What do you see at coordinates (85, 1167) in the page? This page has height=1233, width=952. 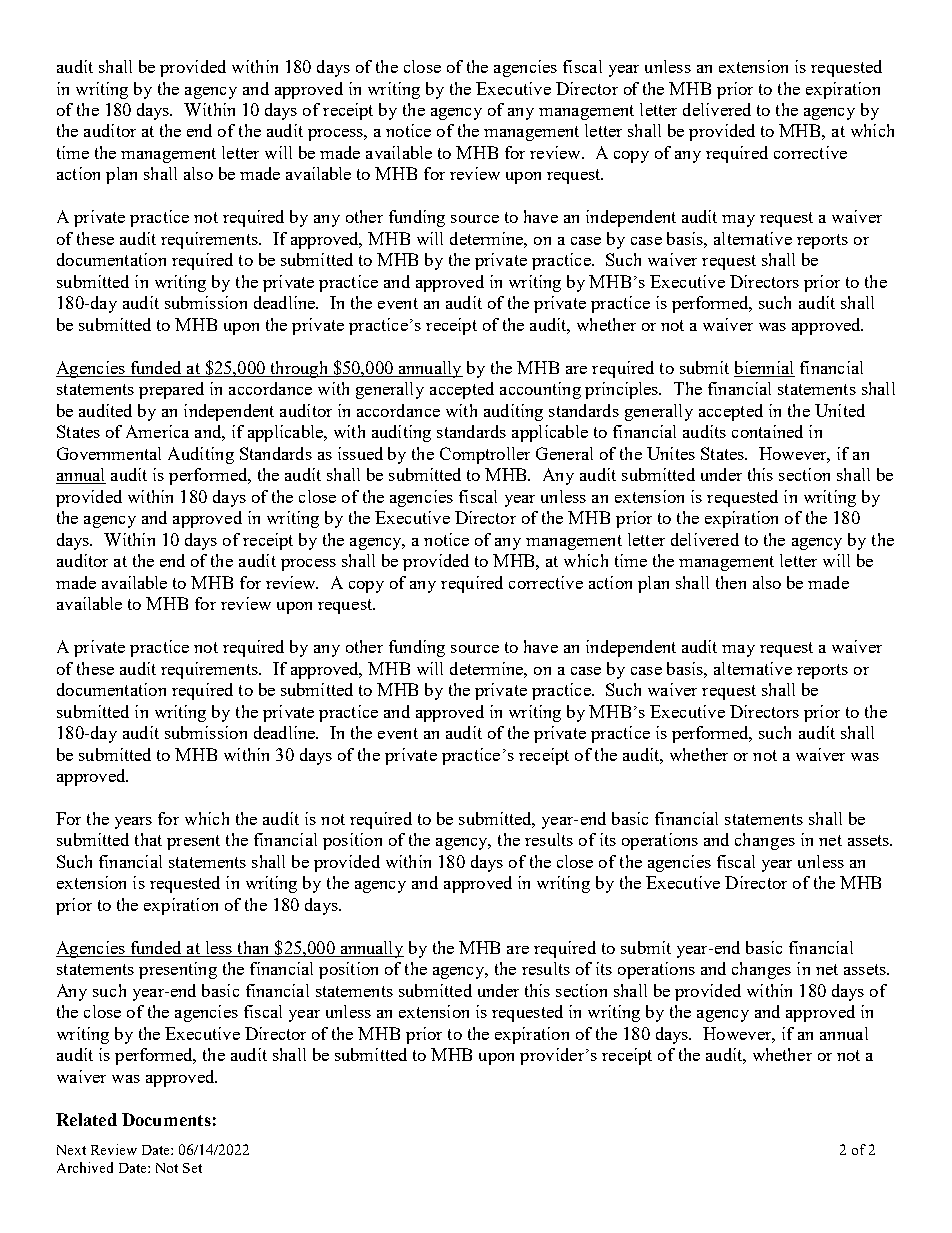 I see `Archived` at bounding box center [85, 1167].
